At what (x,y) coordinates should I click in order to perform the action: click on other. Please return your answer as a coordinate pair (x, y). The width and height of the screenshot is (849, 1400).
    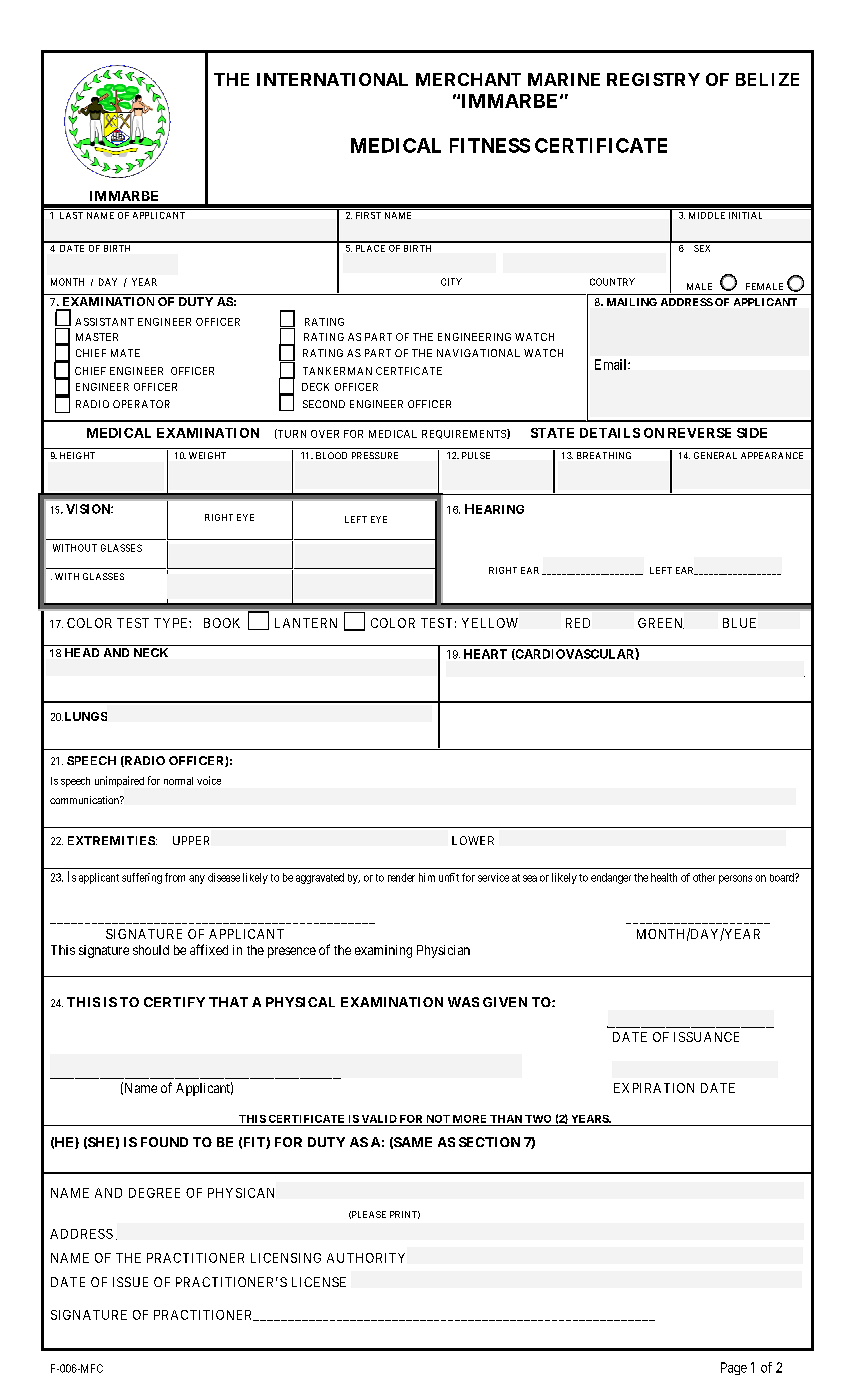
    Looking at the image, I should click on (704, 877).
